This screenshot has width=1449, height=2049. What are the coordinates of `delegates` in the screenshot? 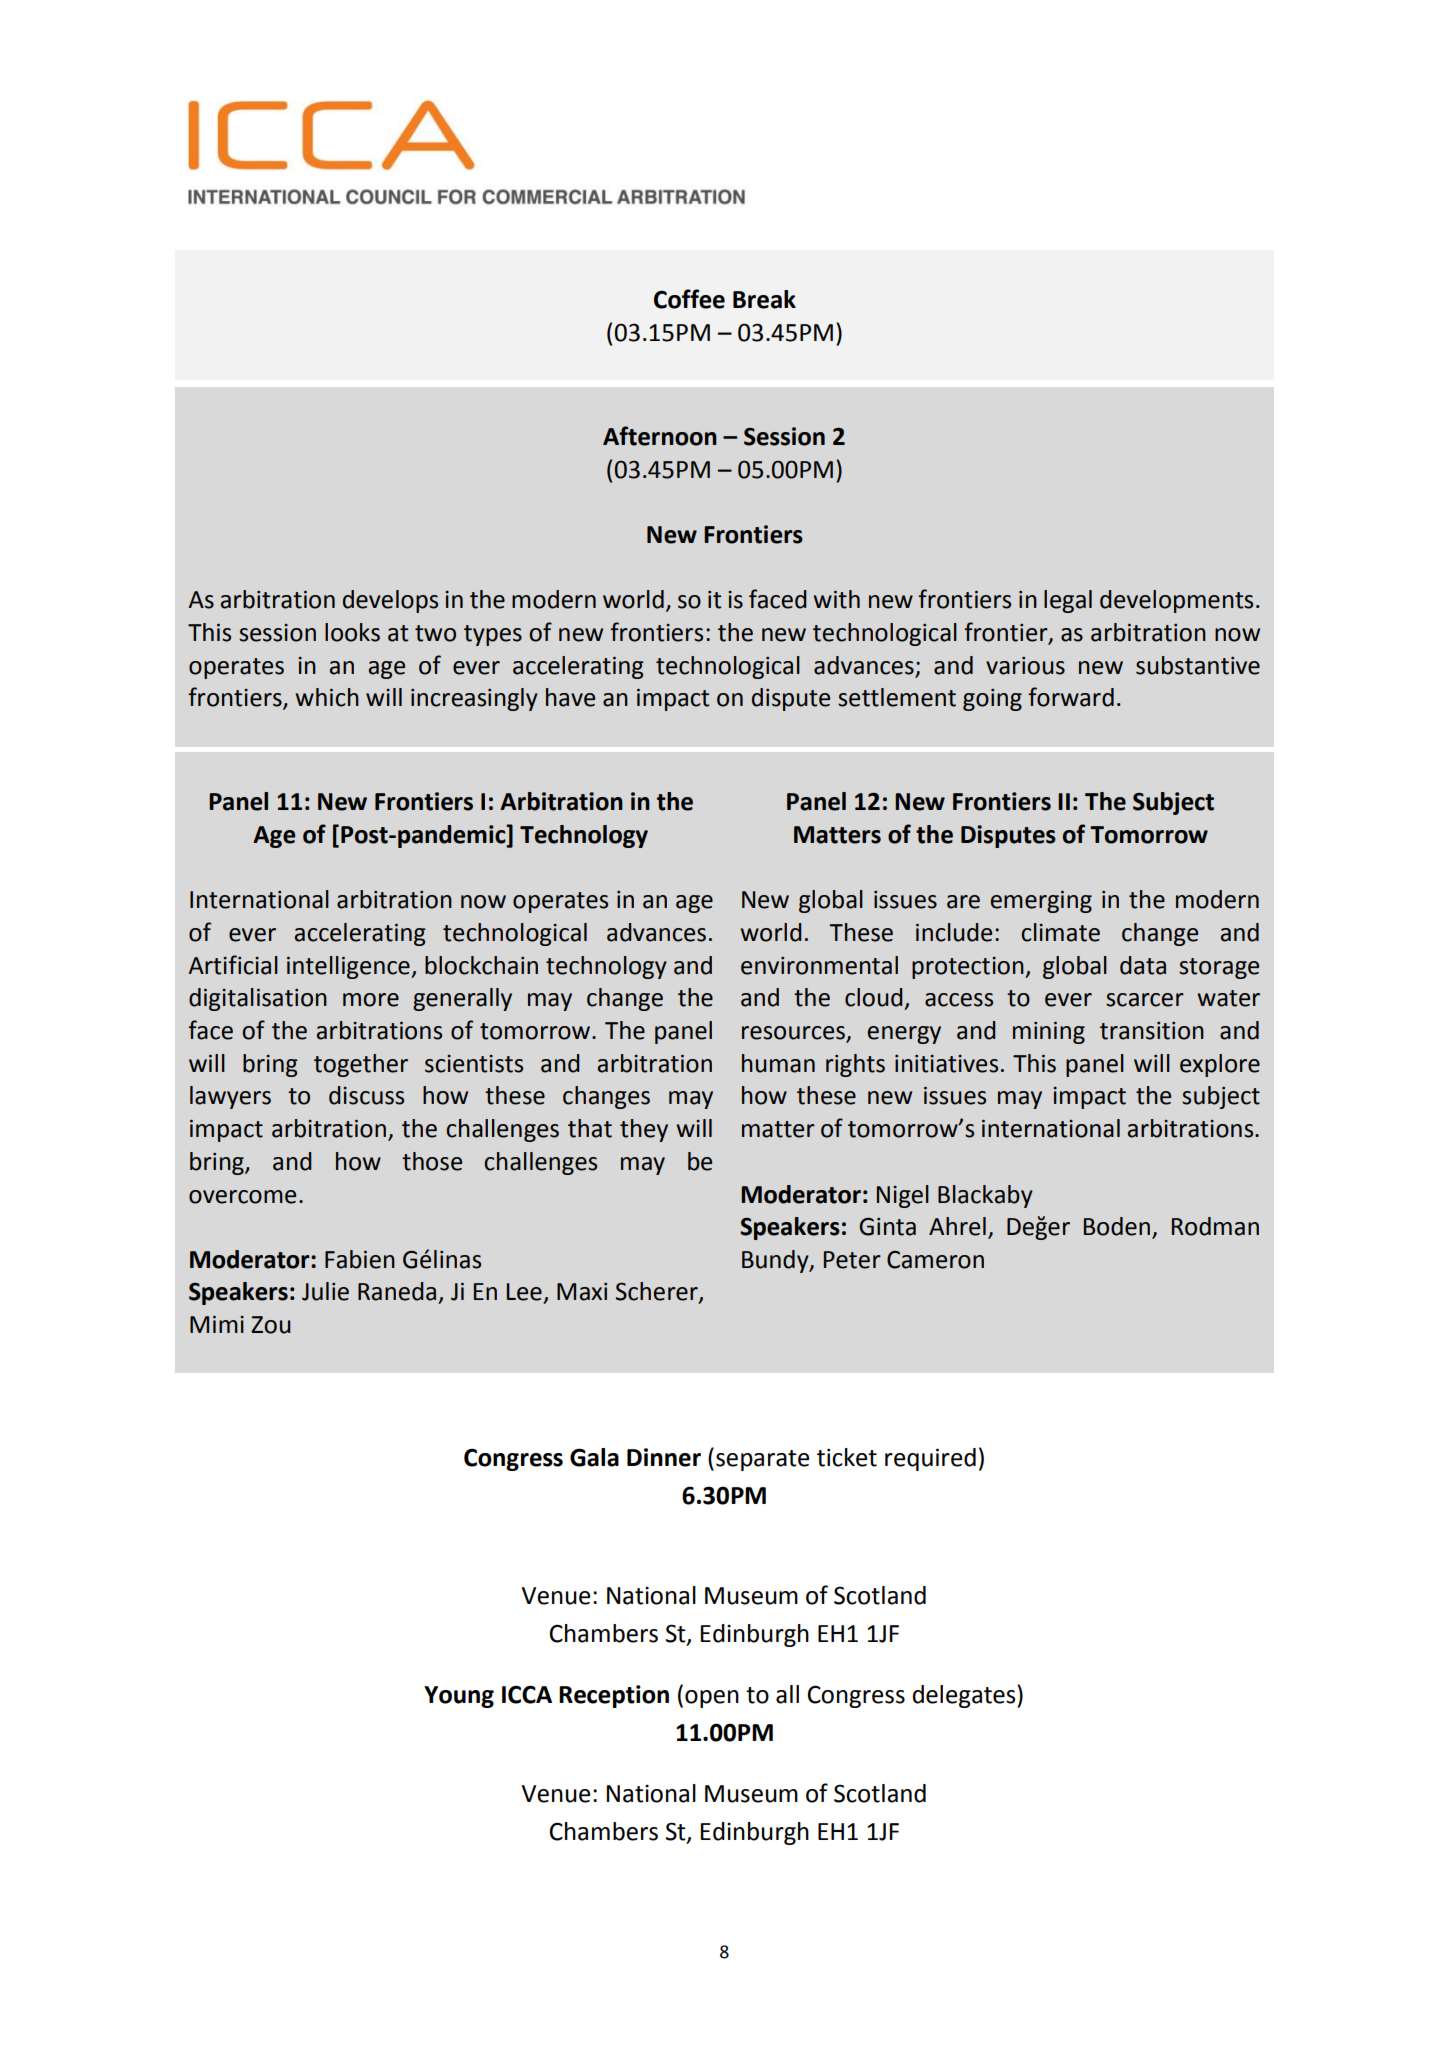 It's located at (965, 1696).
